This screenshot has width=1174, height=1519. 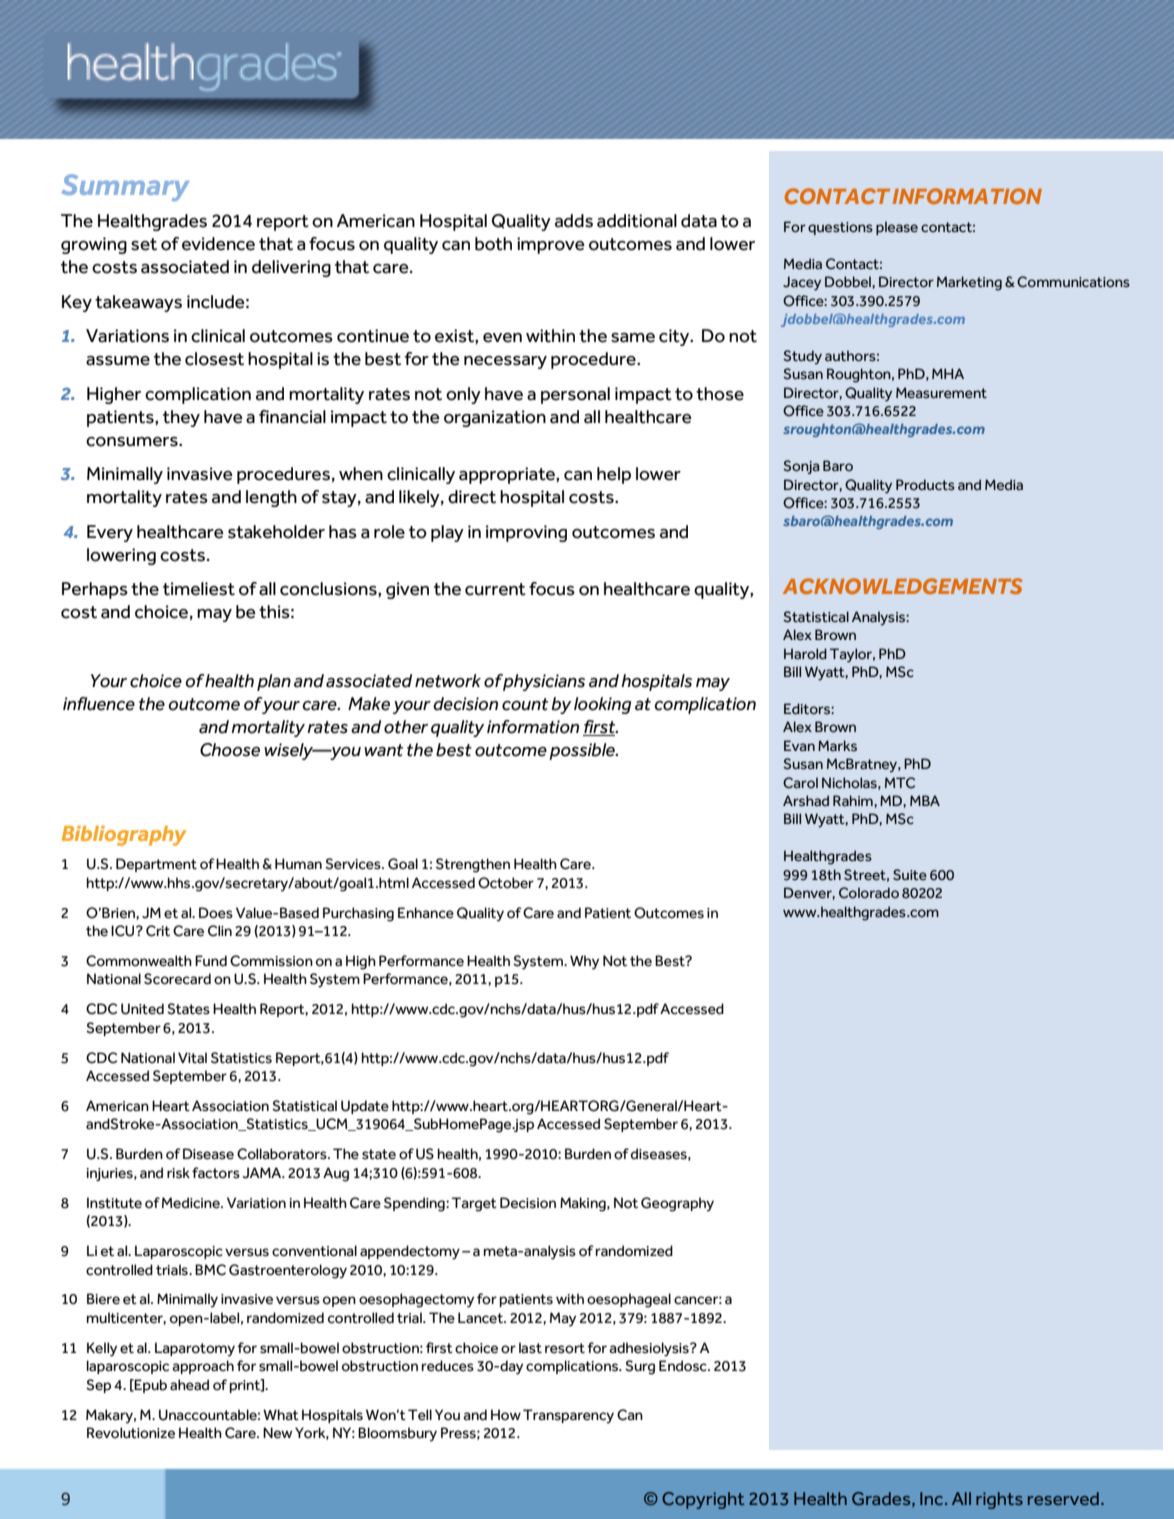 What do you see at coordinates (131, 1433) in the screenshot?
I see `Revolutionize` at bounding box center [131, 1433].
